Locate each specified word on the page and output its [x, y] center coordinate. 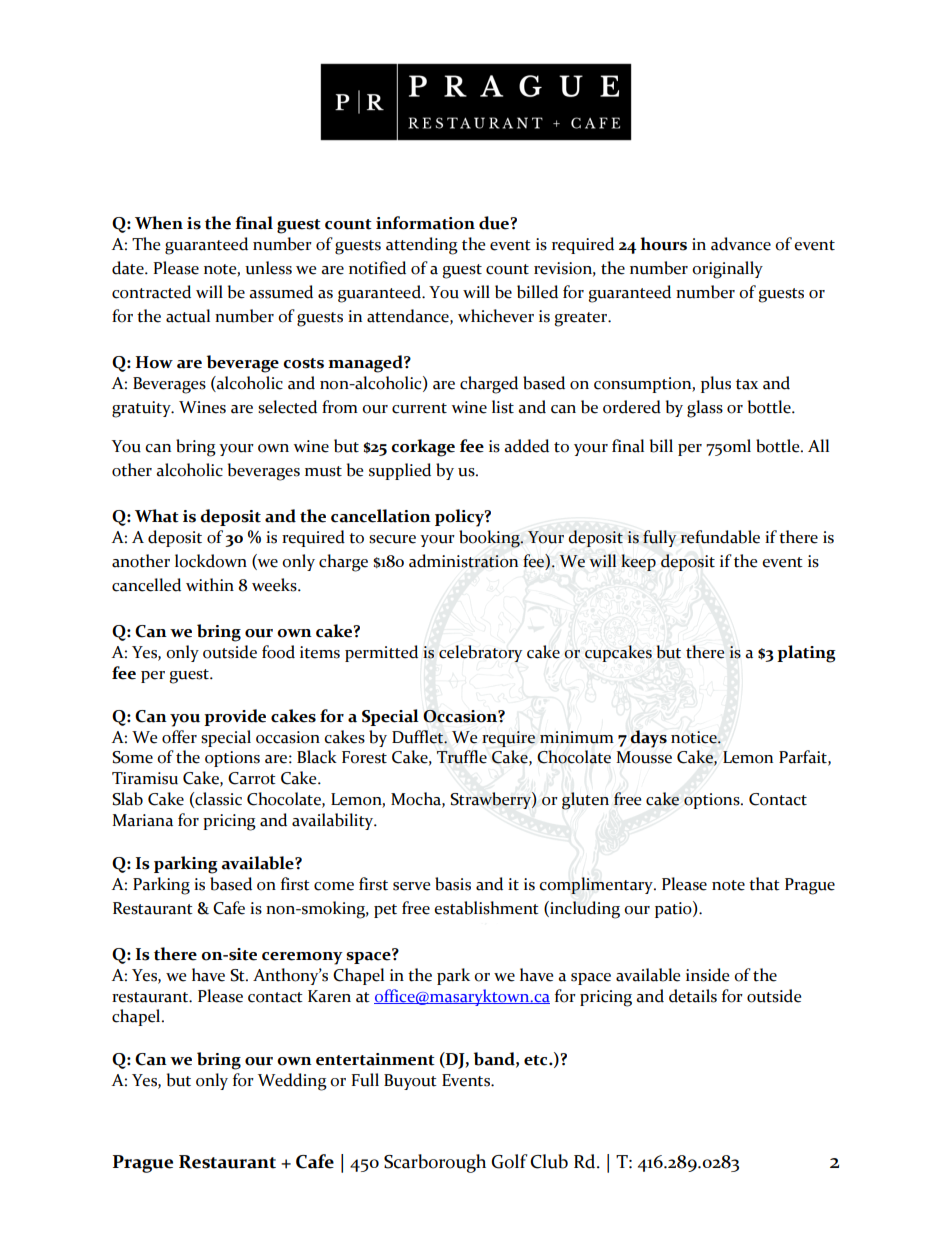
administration [463, 561]
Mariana [142, 820]
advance [741, 244]
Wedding [292, 1082]
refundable [720, 537]
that [764, 884]
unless [268, 268]
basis [453, 884]
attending [422, 246]
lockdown [211, 561]
